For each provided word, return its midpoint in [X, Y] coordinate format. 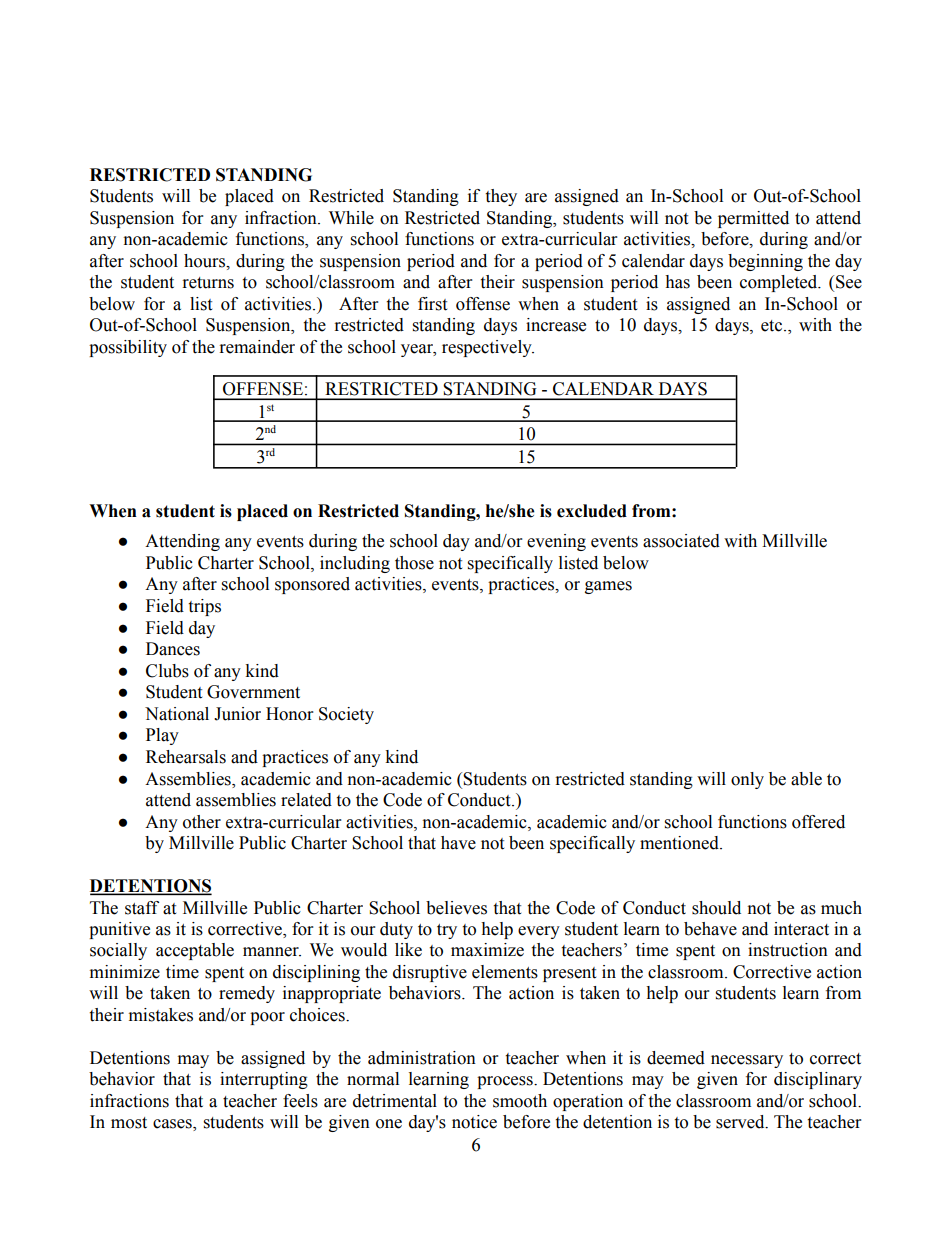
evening [556, 542]
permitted [753, 219]
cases [173, 1125]
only [747, 780]
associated [681, 541]
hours [205, 261]
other [202, 822]
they [501, 197]
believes [456, 908]
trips [204, 607]
